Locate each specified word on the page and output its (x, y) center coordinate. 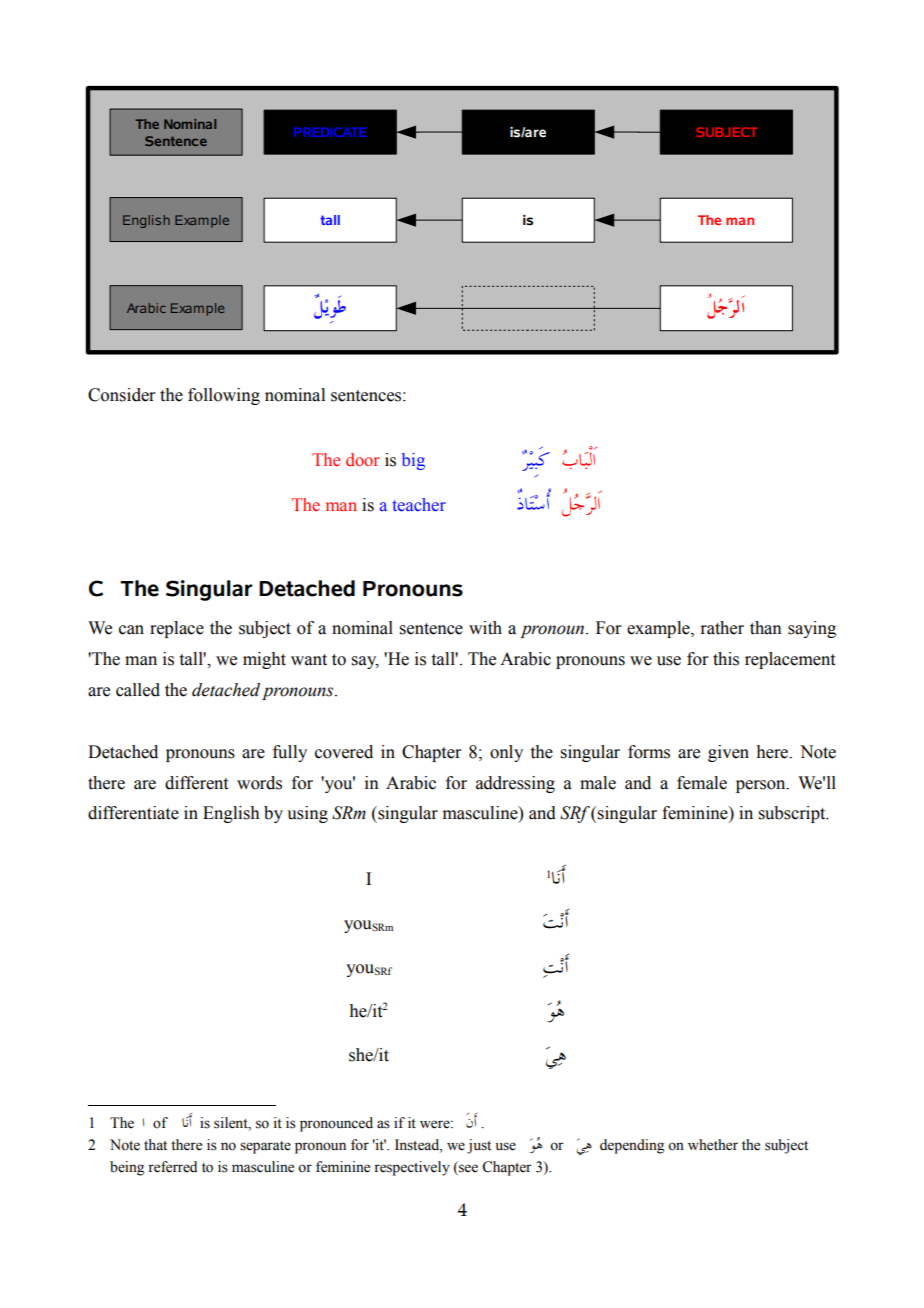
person (762, 786)
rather (722, 628)
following (224, 396)
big (413, 461)
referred (172, 1167)
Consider (122, 395)
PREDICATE (330, 132)
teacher (419, 505)
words (259, 783)
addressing (515, 784)
